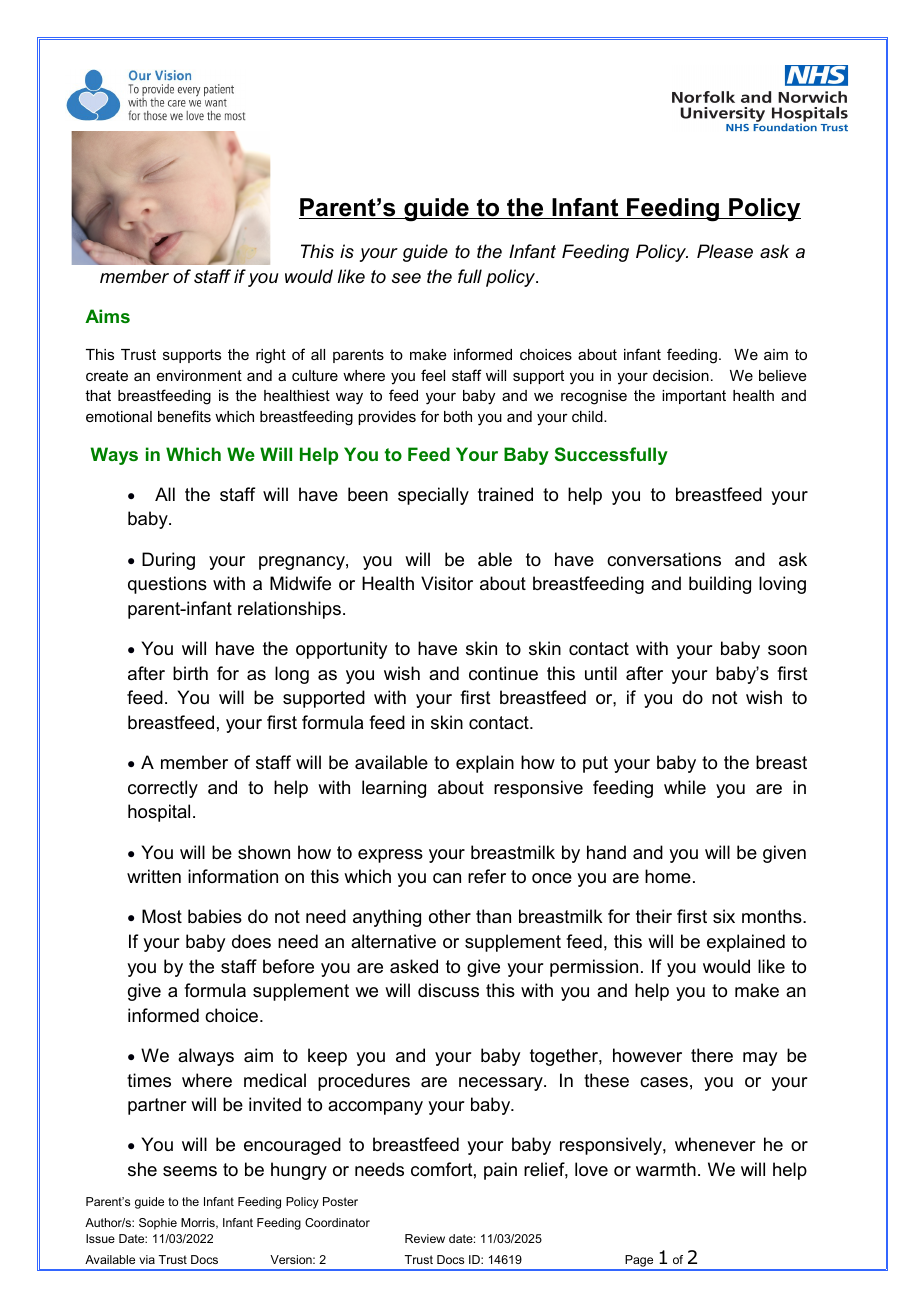 The image size is (924, 1308). I want to click on discuss, so click(448, 990).
